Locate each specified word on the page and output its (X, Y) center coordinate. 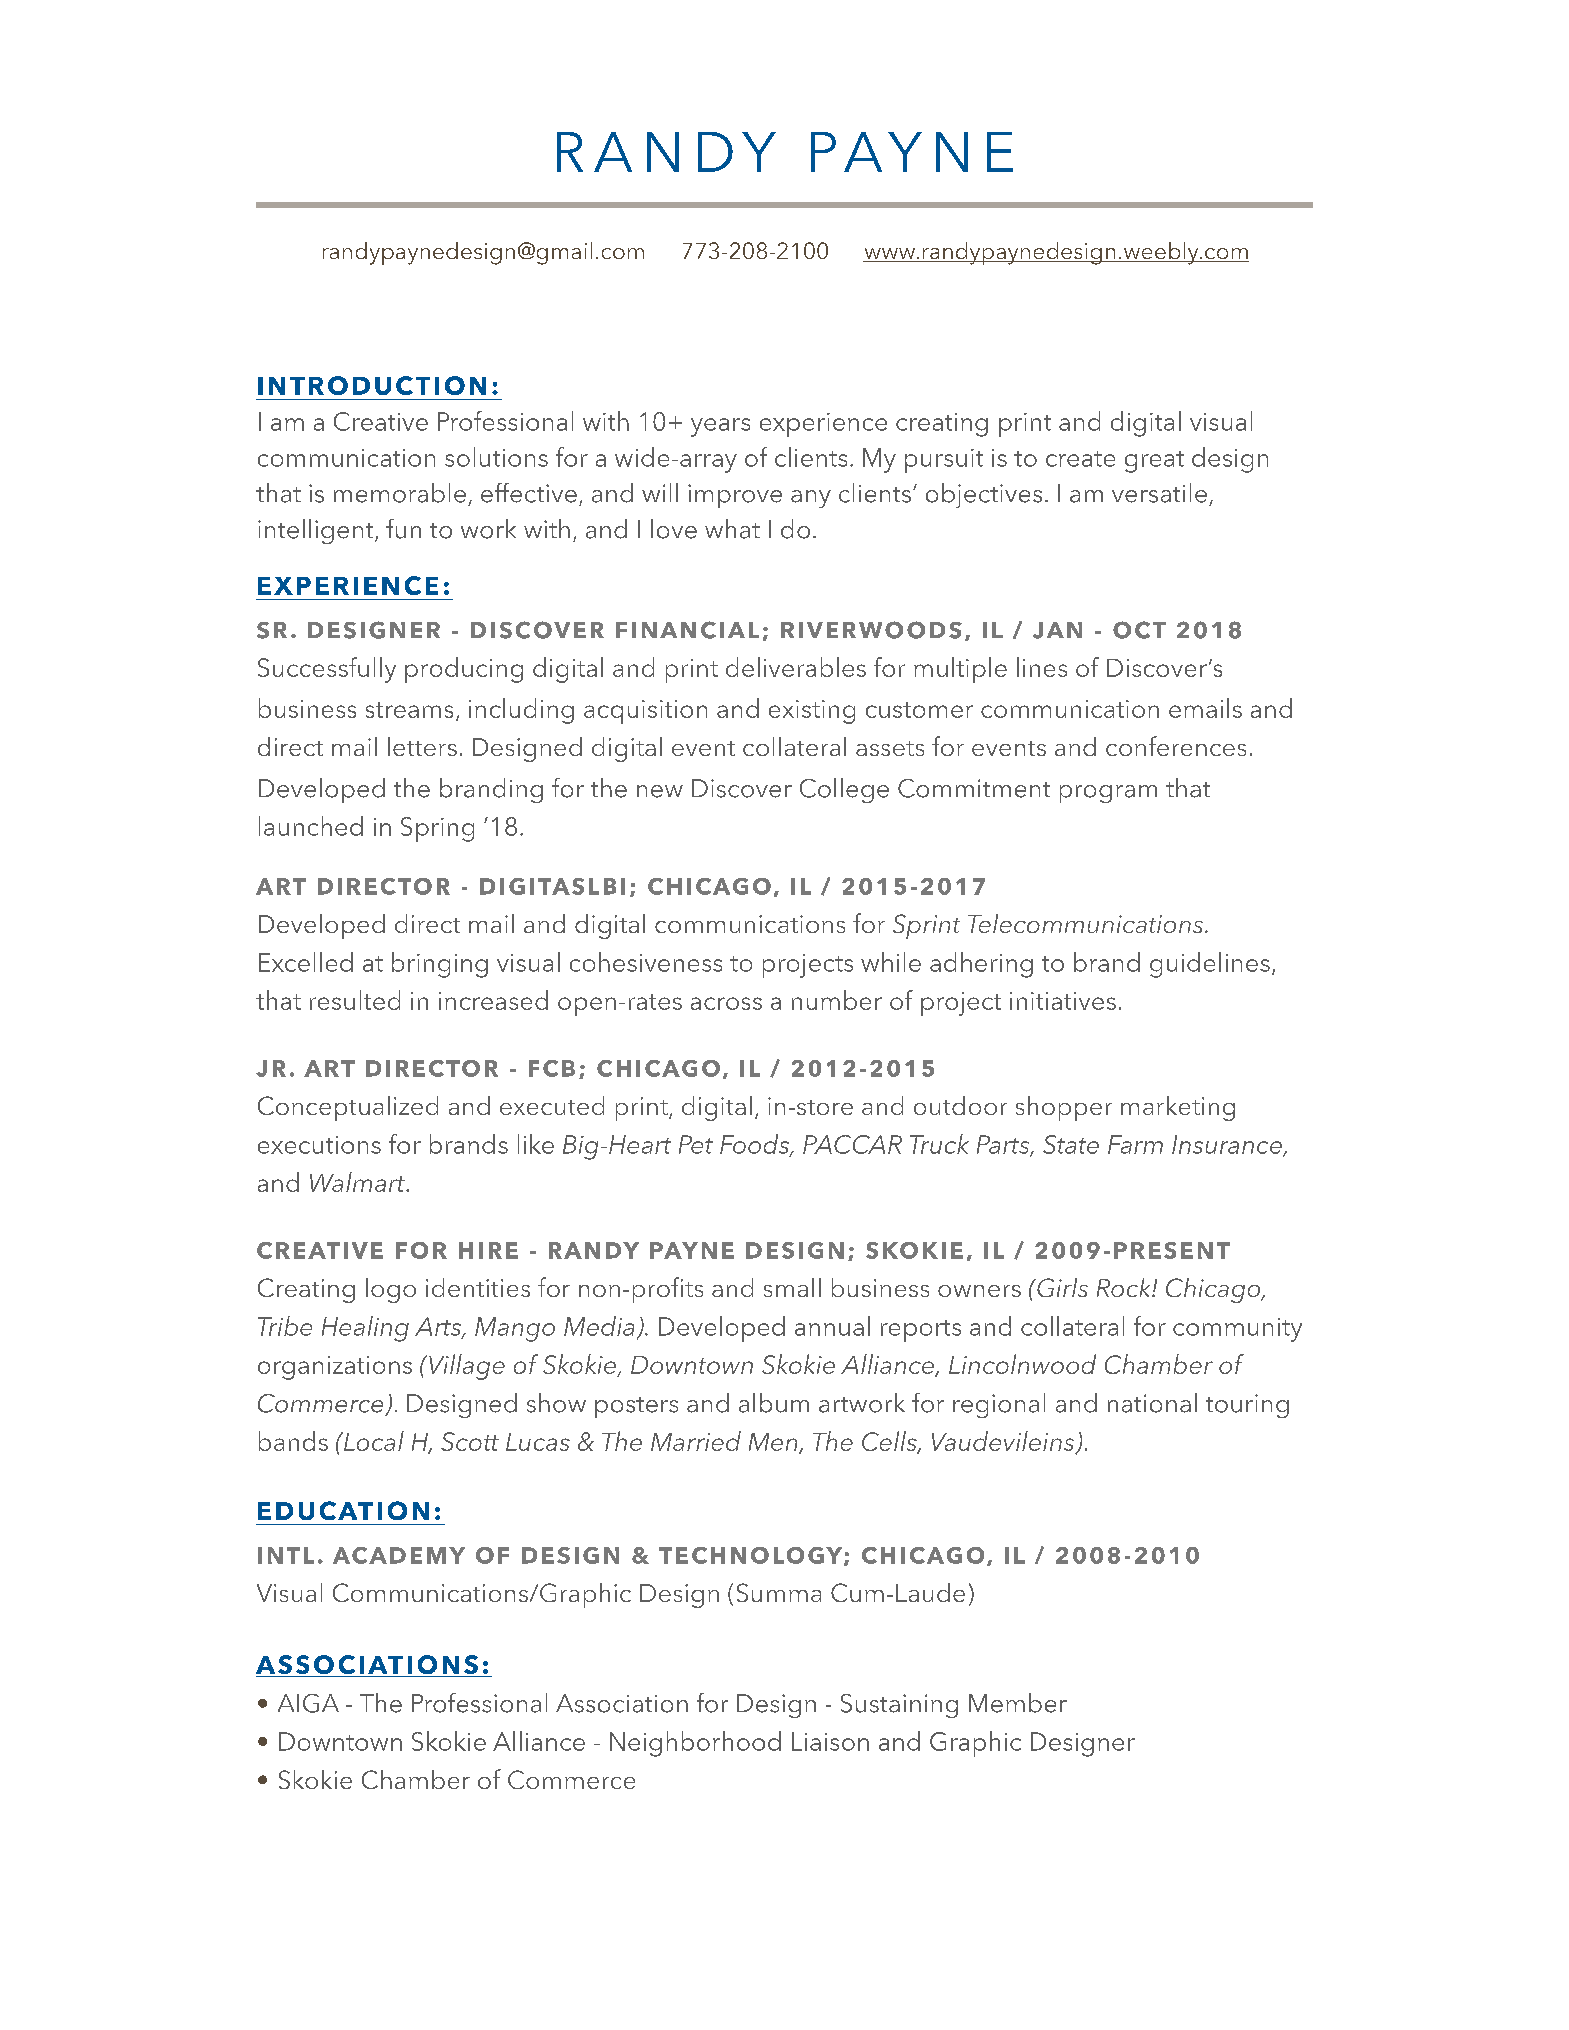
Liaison (830, 1741)
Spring (437, 829)
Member (1018, 1703)
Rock (1125, 1287)
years (720, 427)
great (1154, 462)
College (844, 790)
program (1108, 794)
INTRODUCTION (372, 385)
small (792, 1287)
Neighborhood (695, 1744)
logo (391, 1290)
